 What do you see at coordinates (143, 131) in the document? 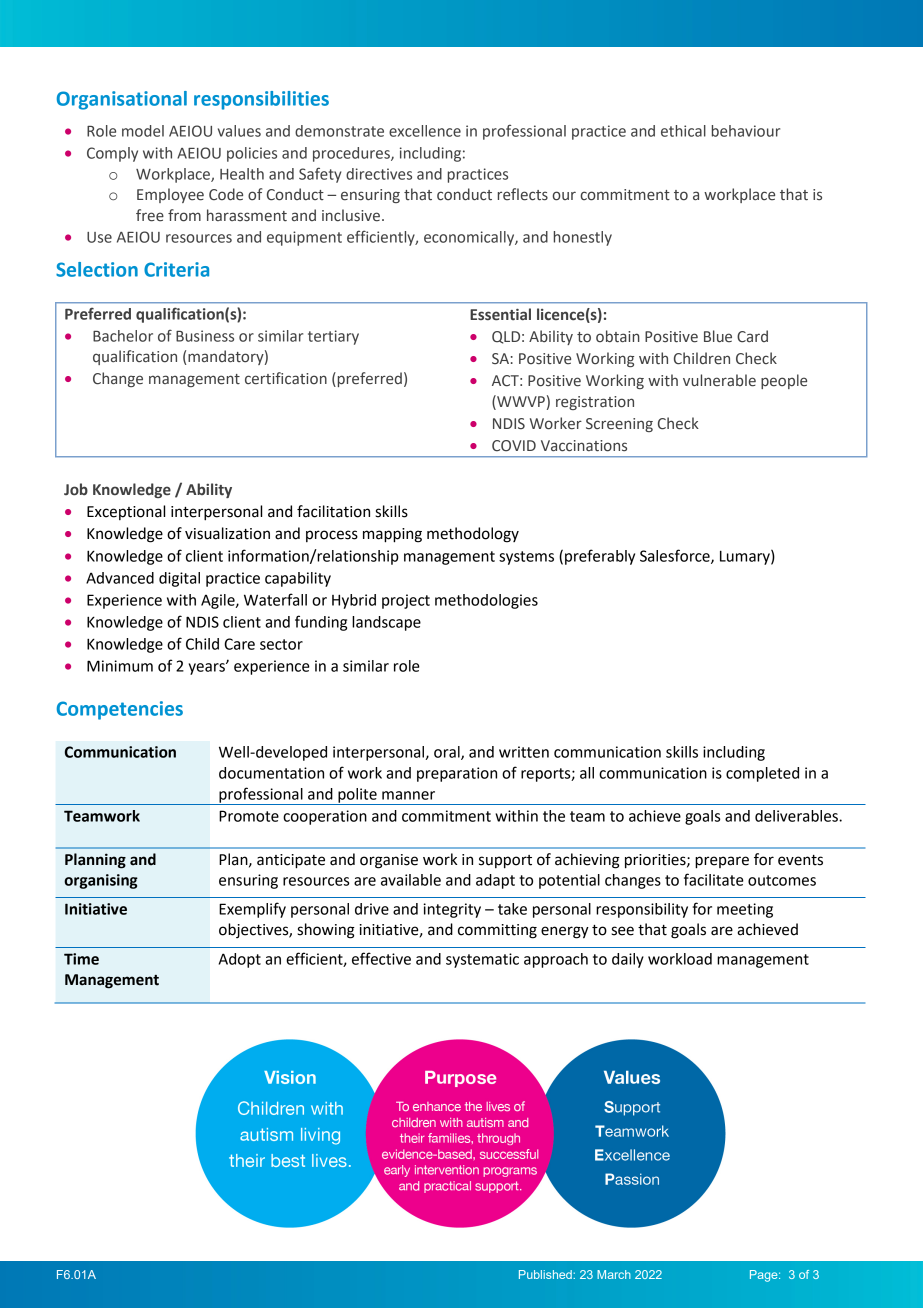
I see `model` at bounding box center [143, 131].
